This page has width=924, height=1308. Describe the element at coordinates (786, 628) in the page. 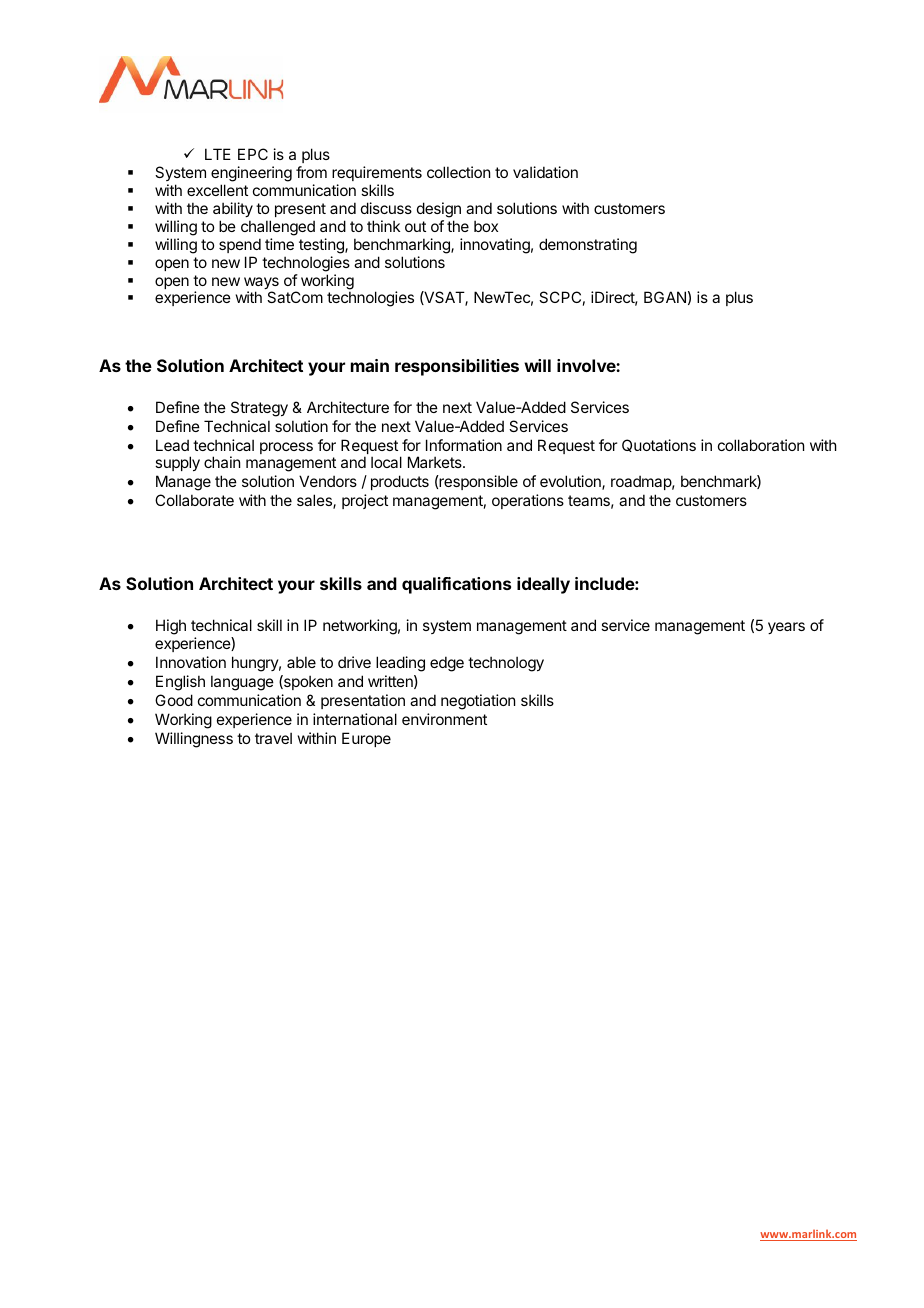

I see `years` at that location.
